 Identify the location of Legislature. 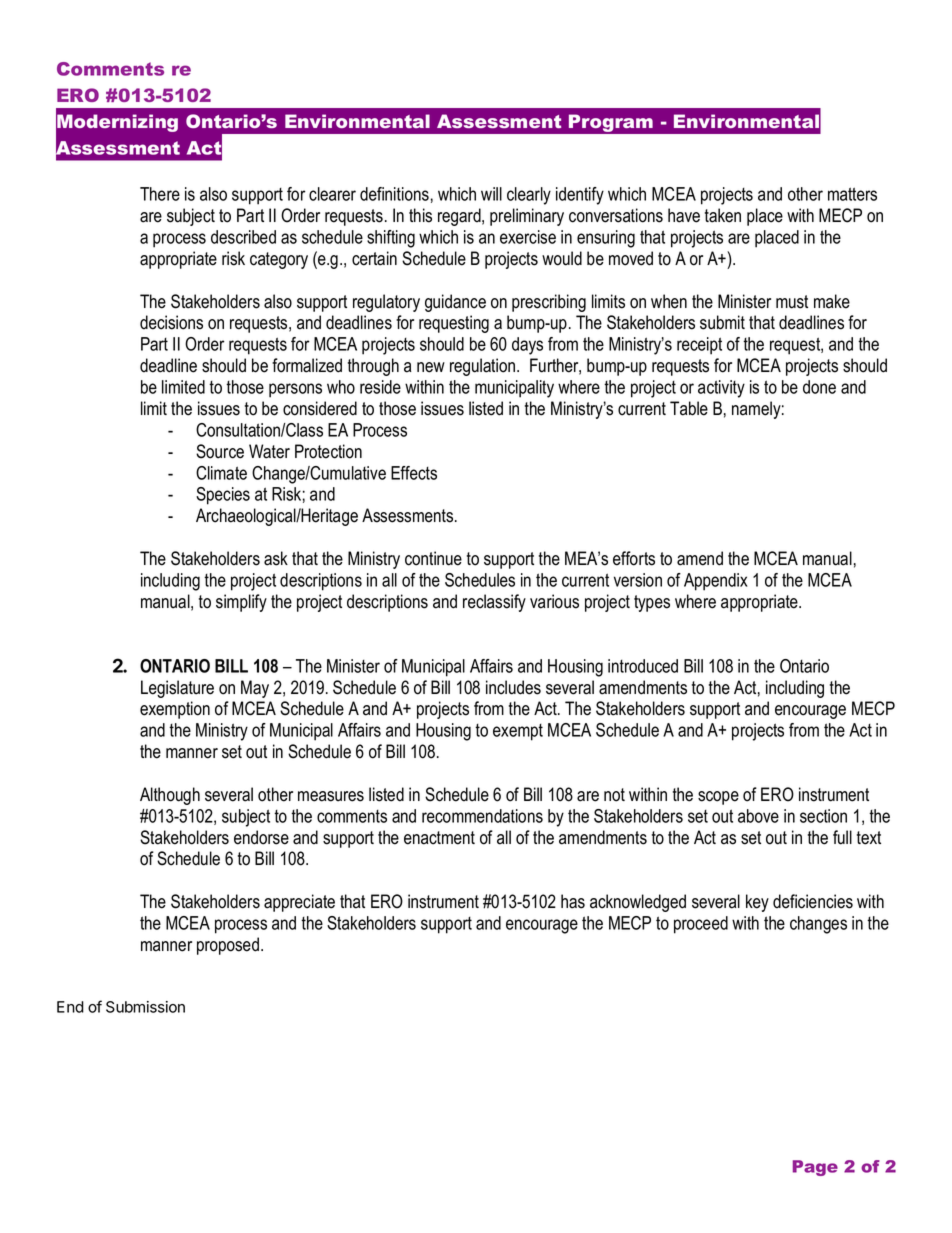
(177, 689).
